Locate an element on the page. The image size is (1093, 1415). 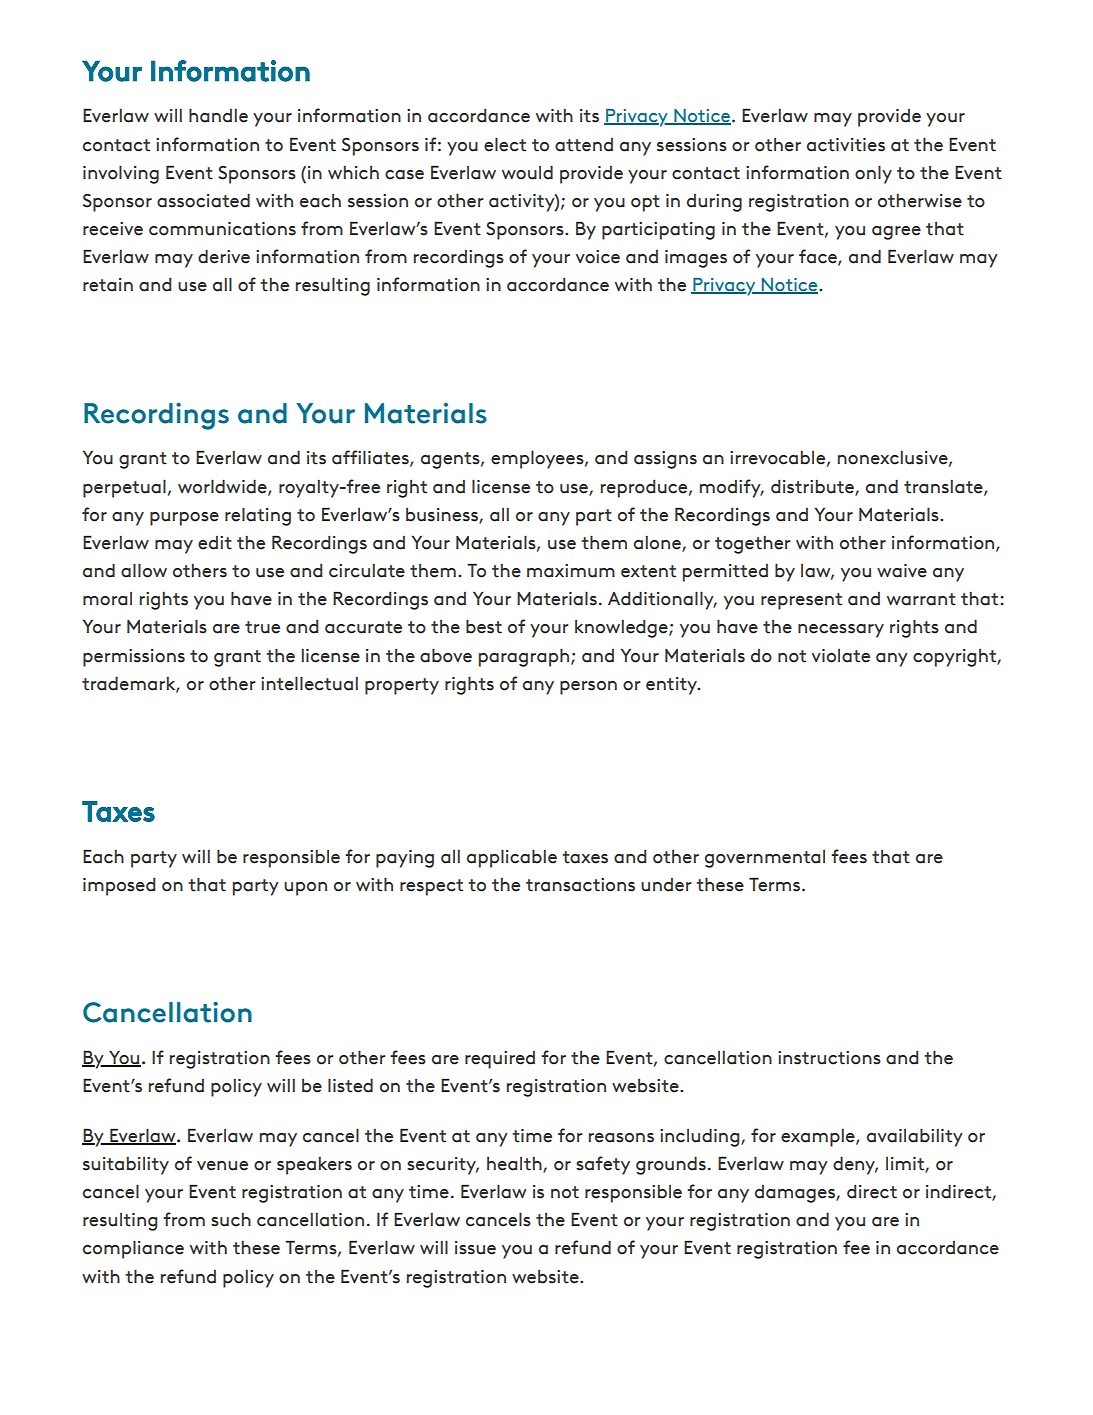
handle is located at coordinates (218, 116).
